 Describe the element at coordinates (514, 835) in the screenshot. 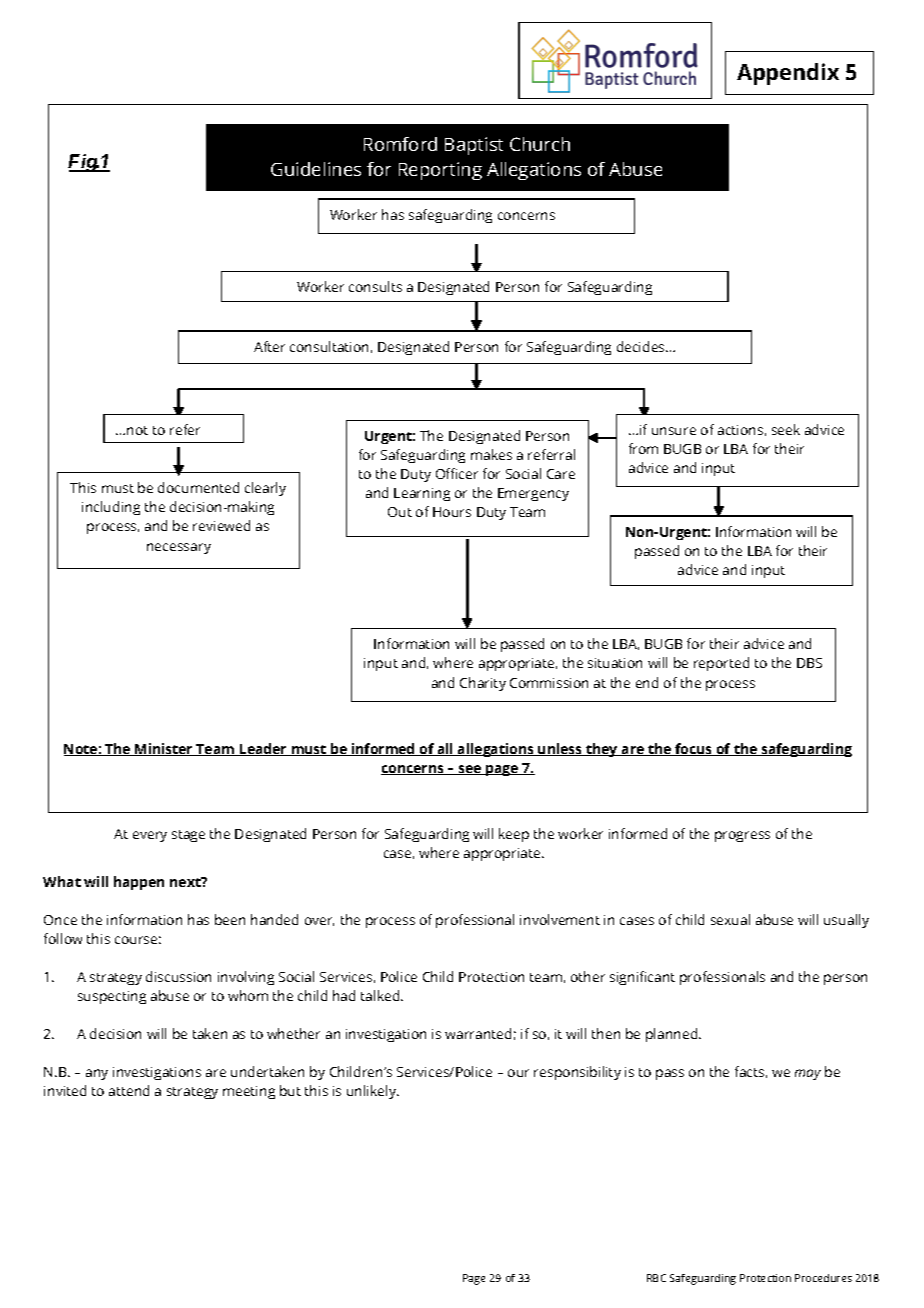

I see `keep` at that location.
